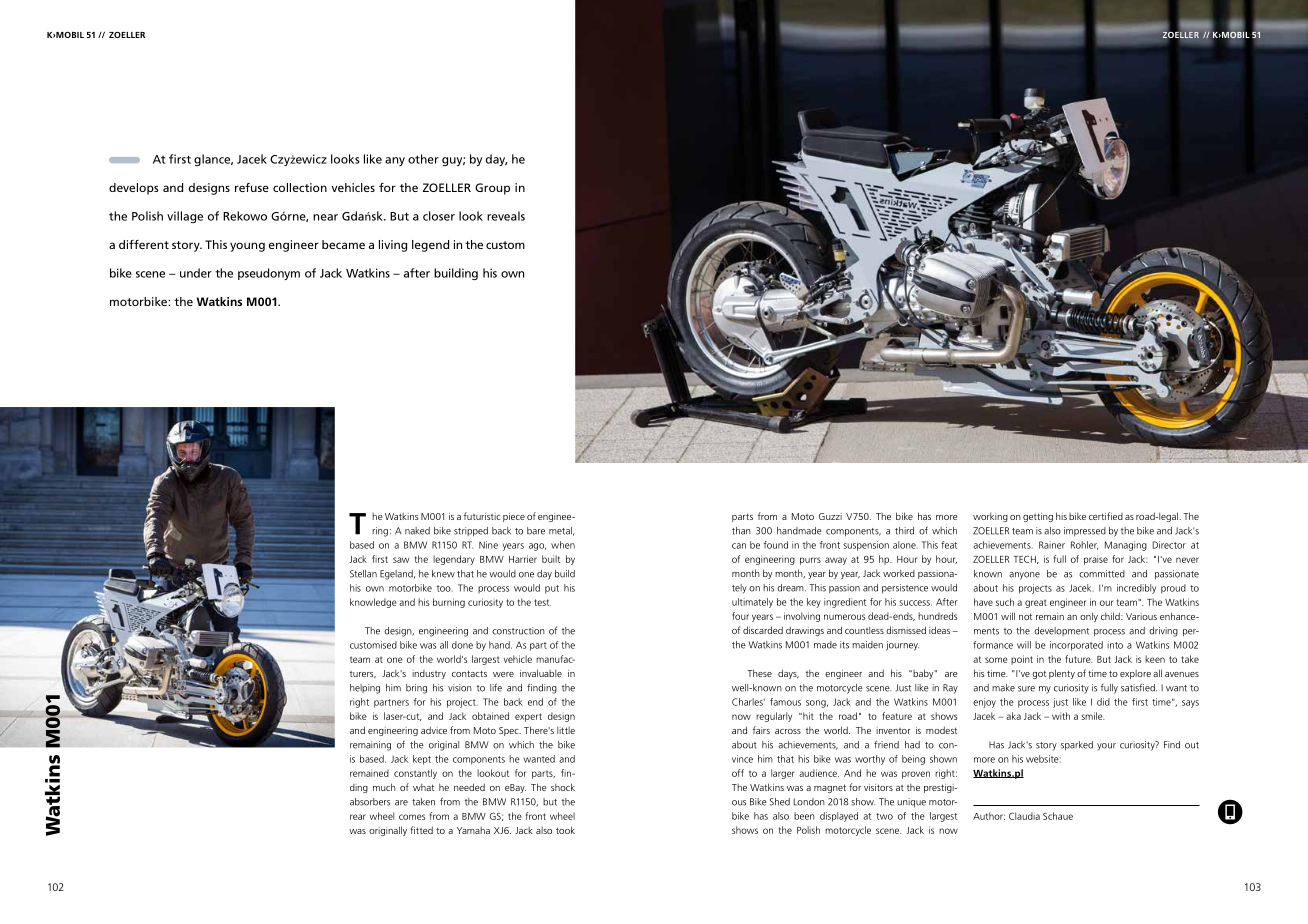 The width and height of the image is (1308, 924). I want to click on naked, so click(417, 531).
